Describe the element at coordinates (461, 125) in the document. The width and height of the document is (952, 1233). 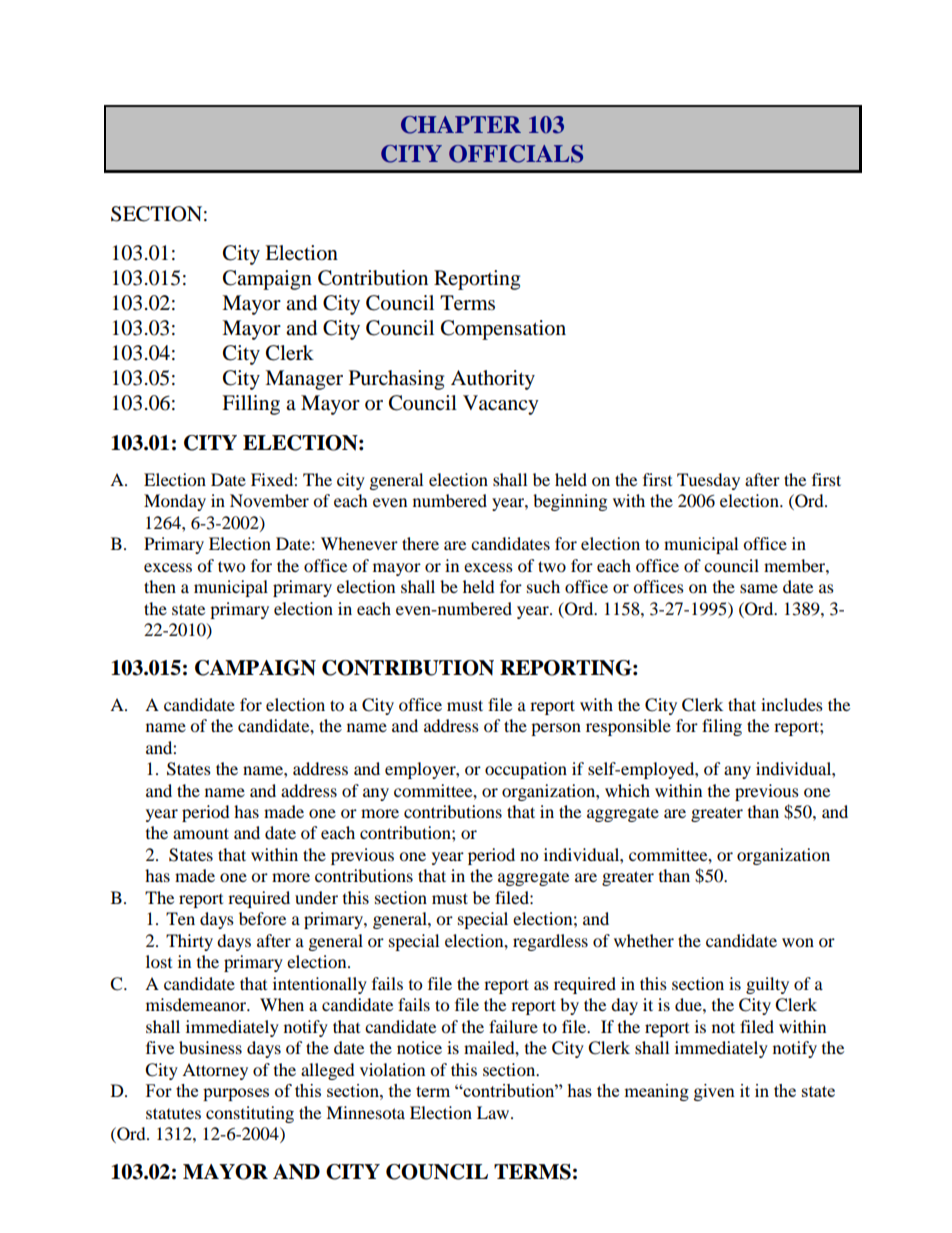
I see `CHAPTER` at that location.
